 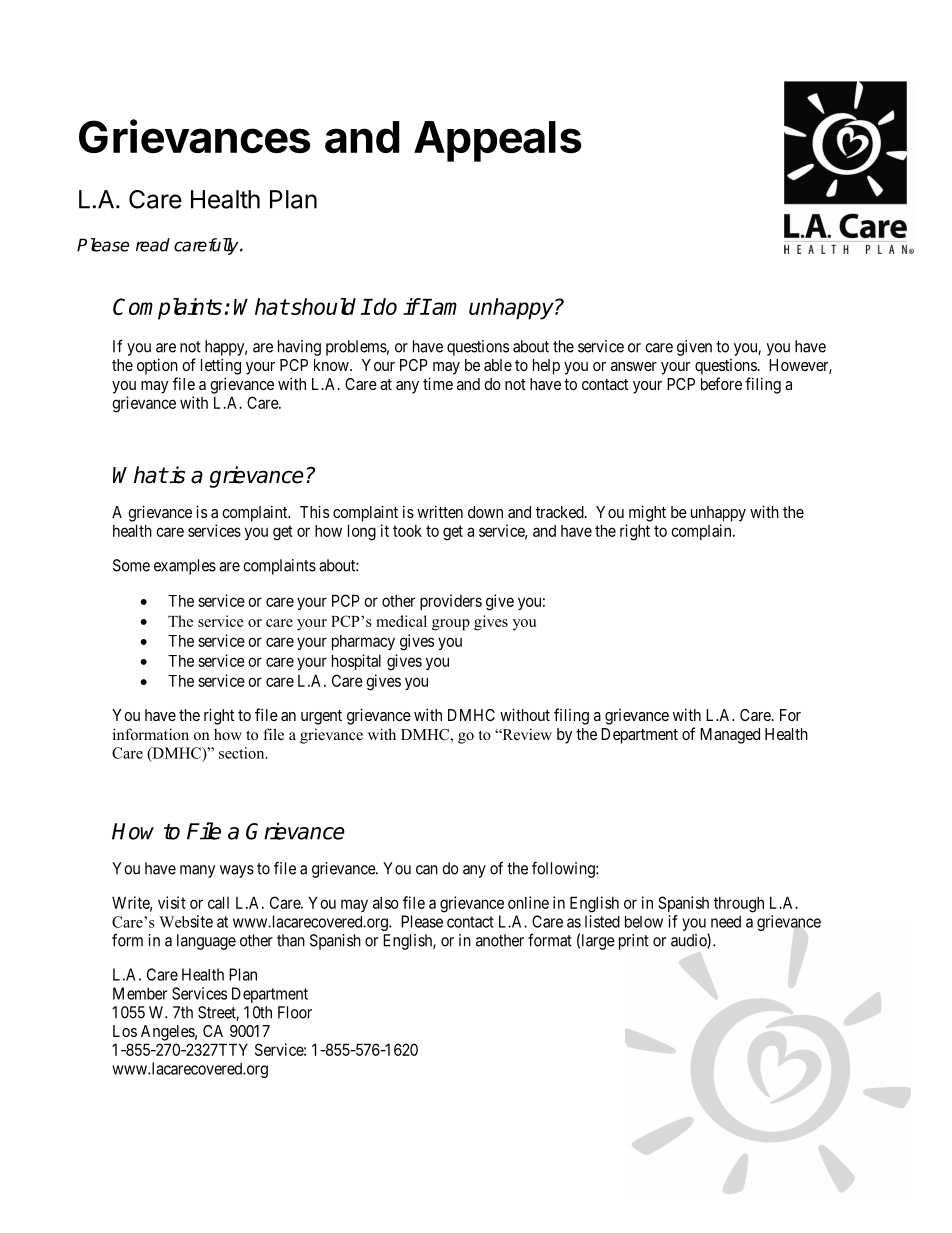 I want to click on providers, so click(x=451, y=602).
